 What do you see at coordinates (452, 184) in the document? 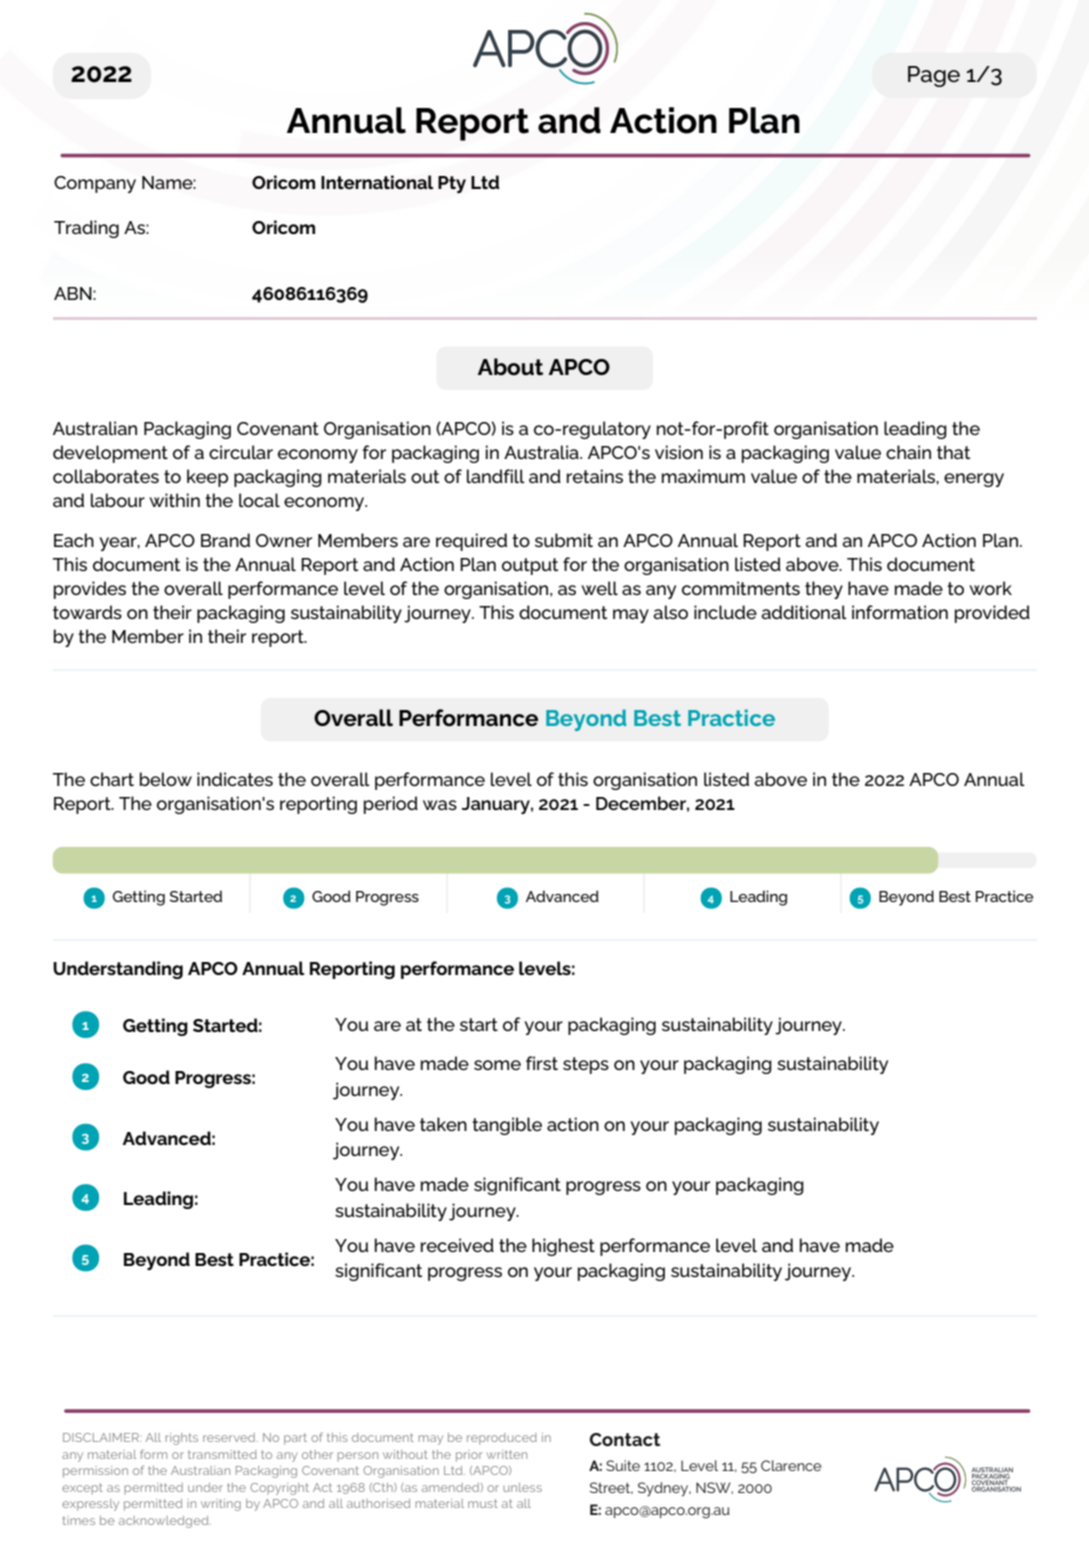
I see `Pty` at bounding box center [452, 184].
